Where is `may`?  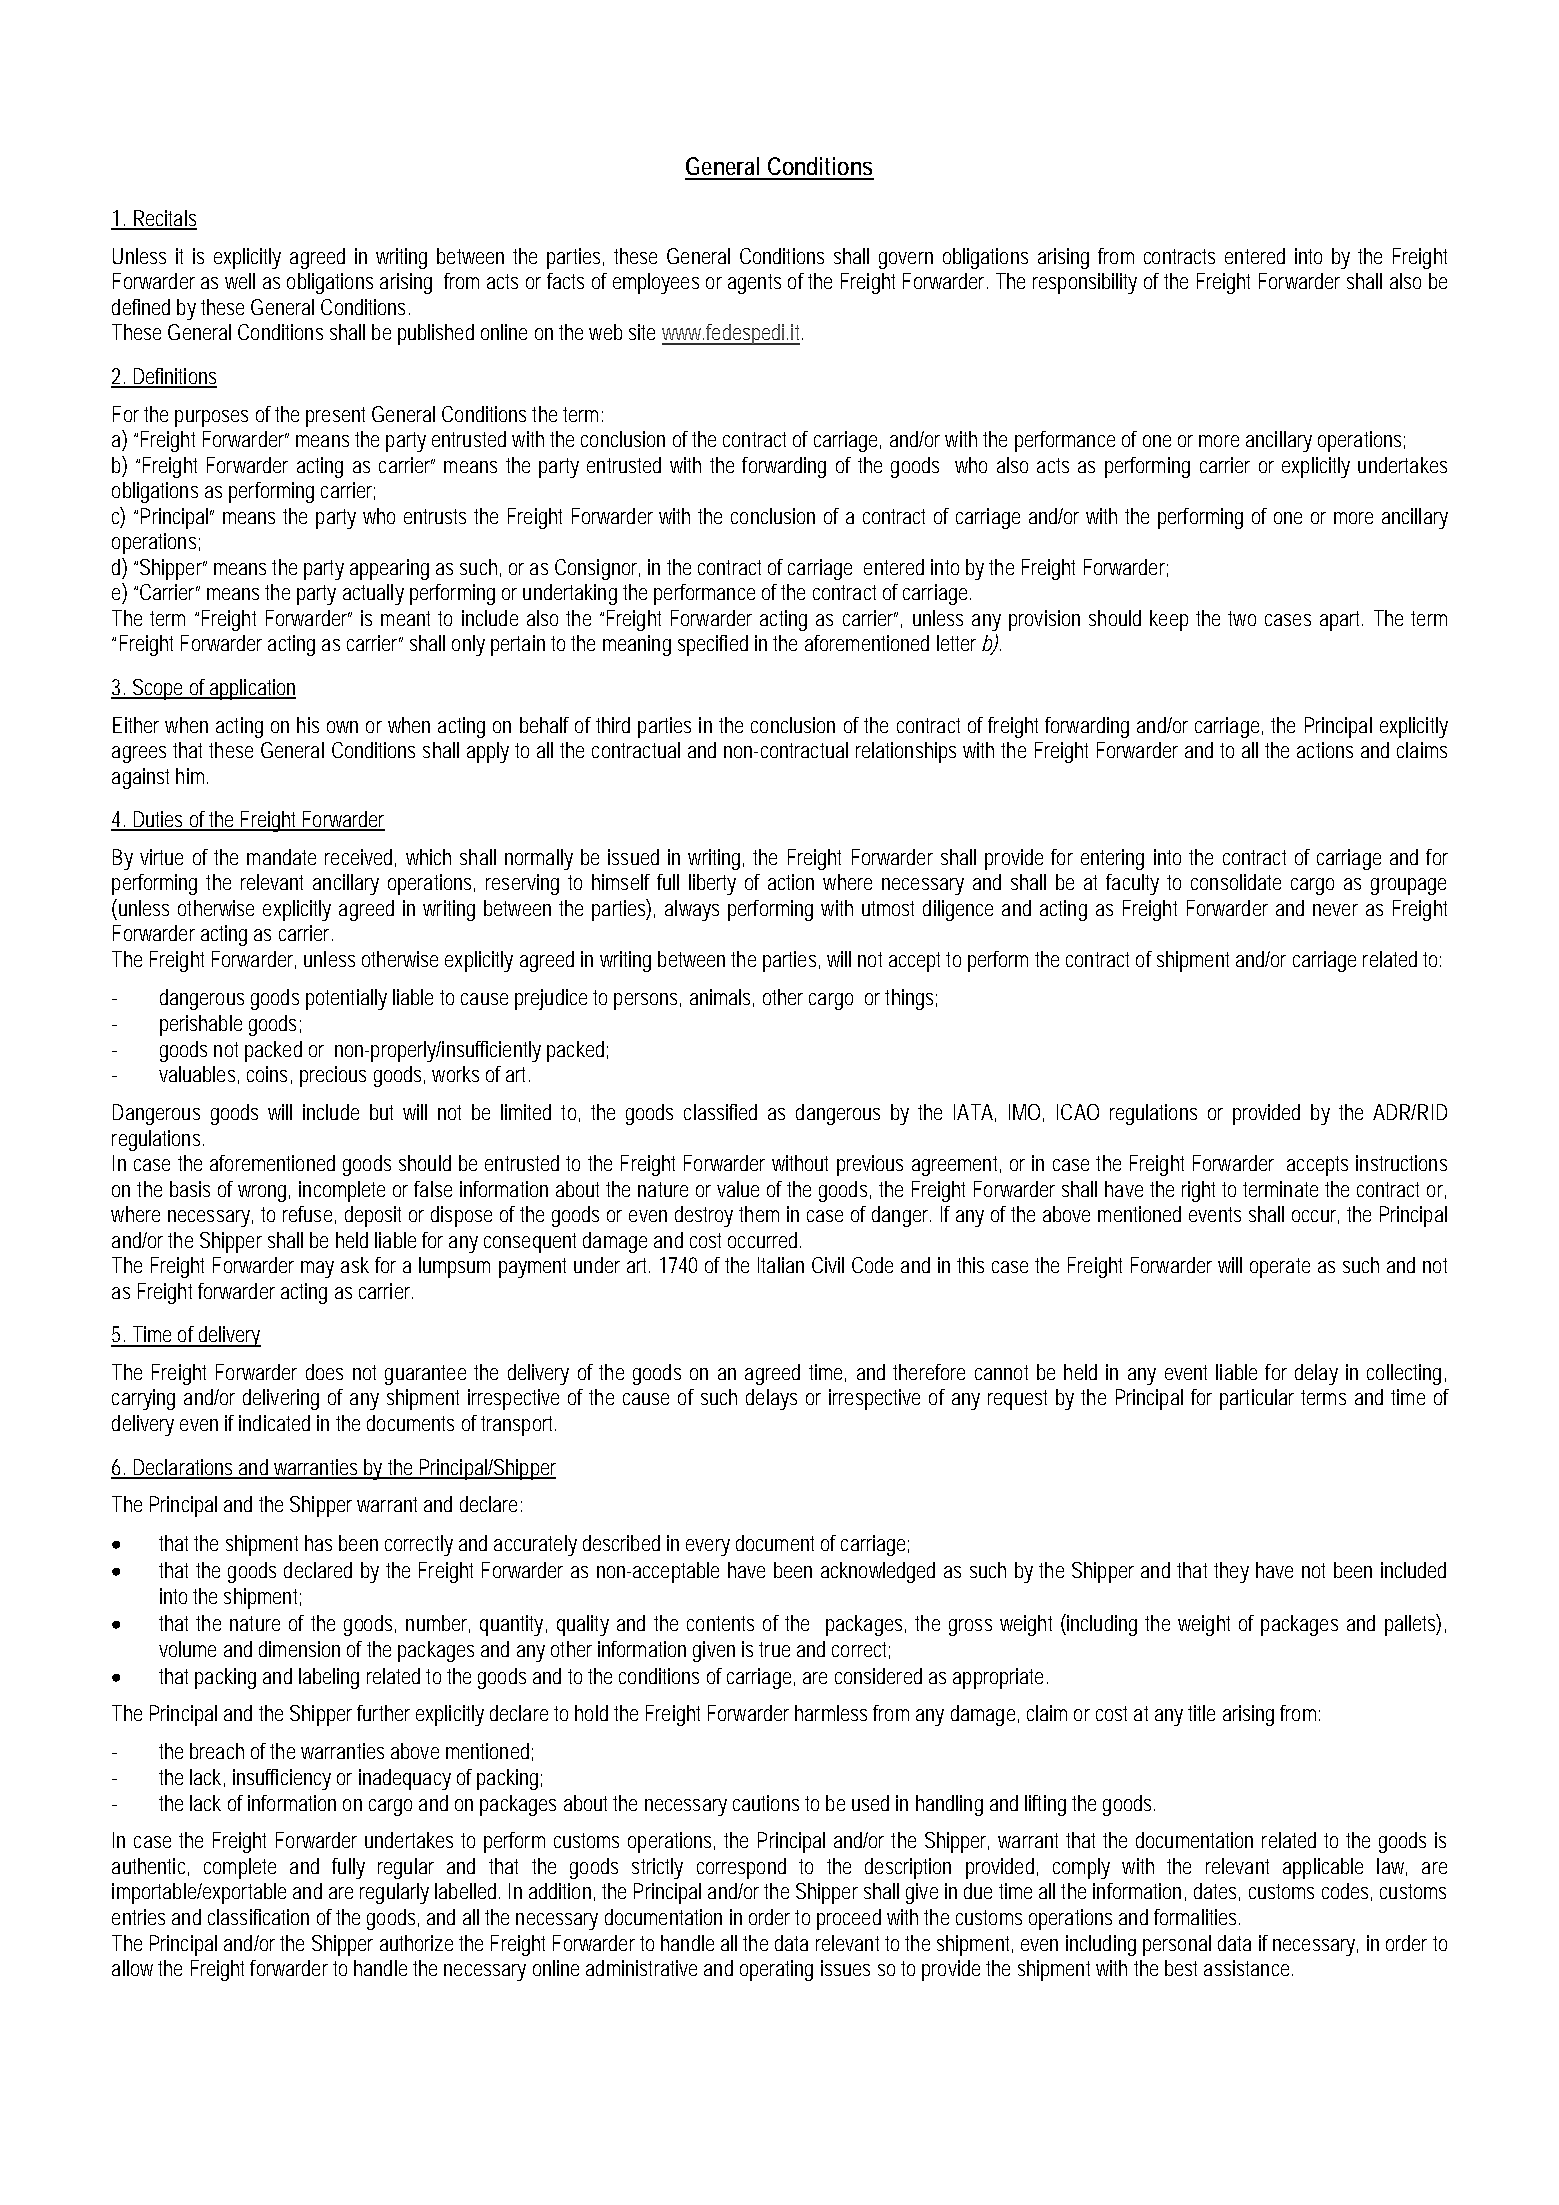 may is located at coordinates (317, 1269).
